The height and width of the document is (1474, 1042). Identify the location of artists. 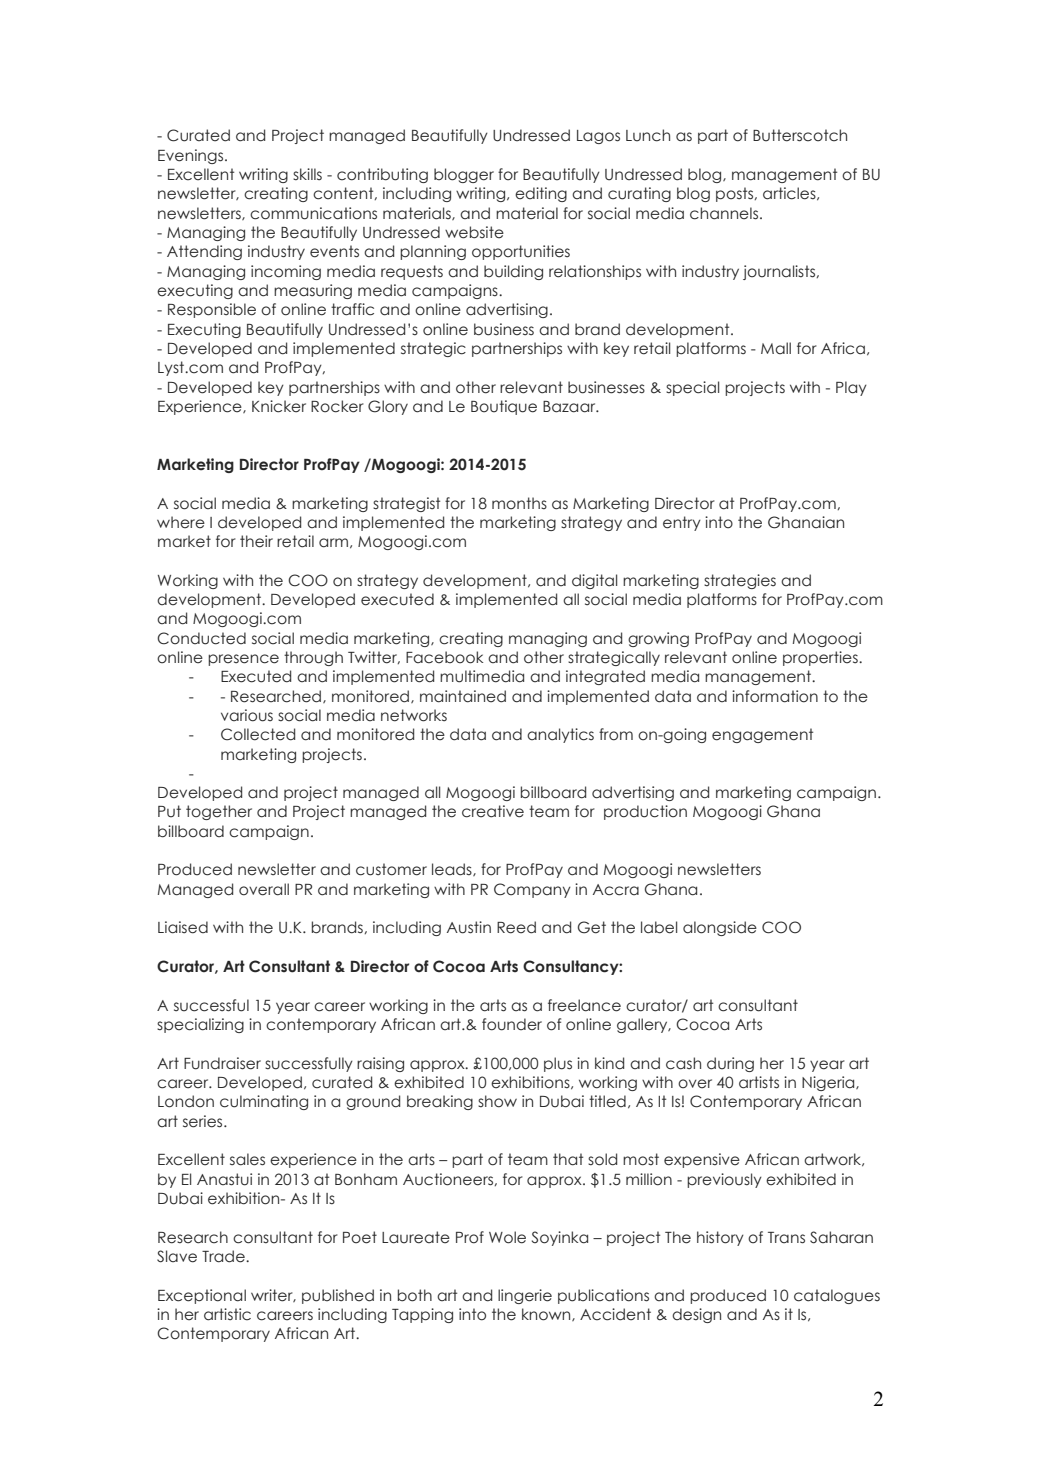
(759, 1082).
